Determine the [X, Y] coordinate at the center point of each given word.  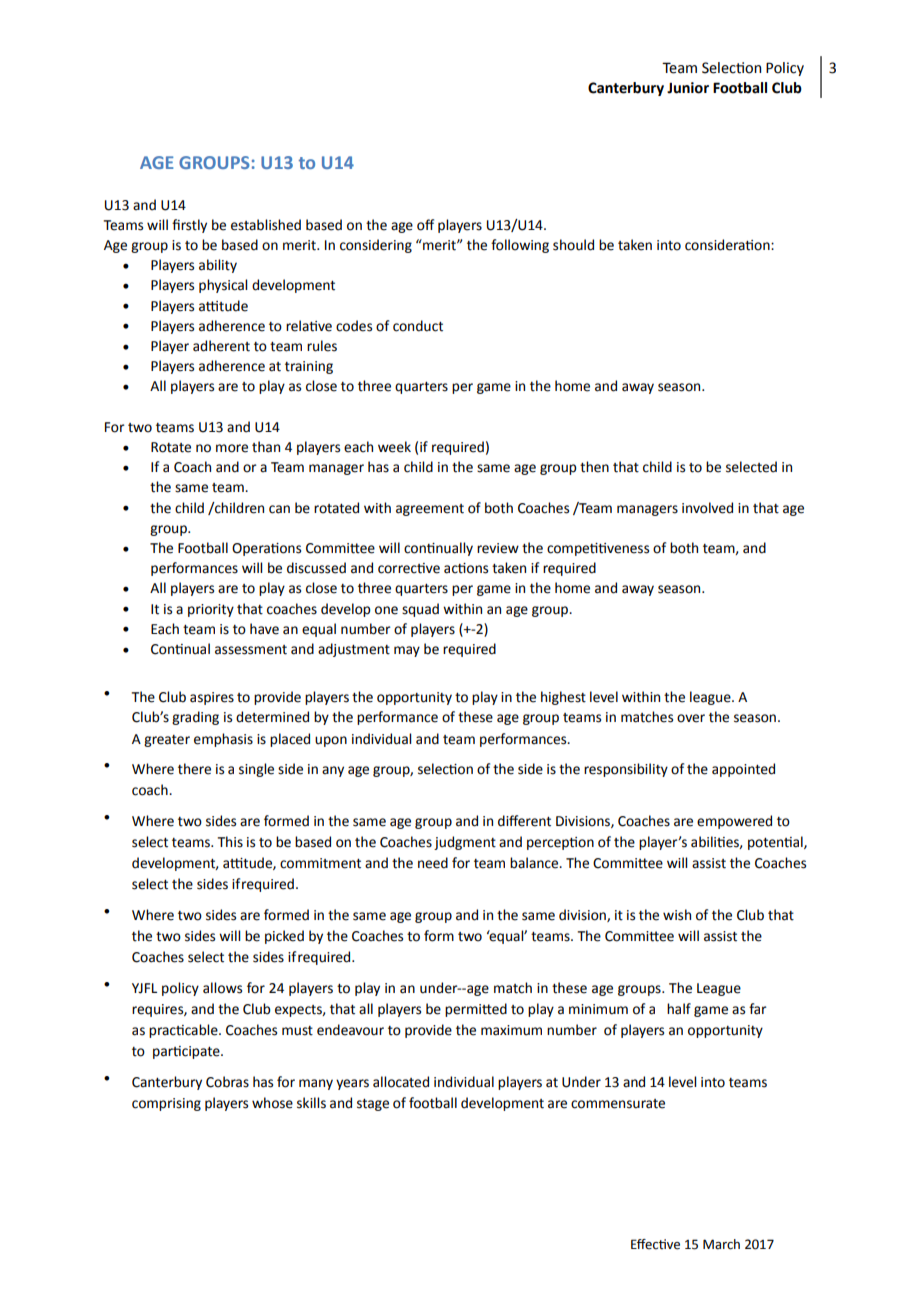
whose [272, 1103]
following [520, 246]
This [230, 842]
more [232, 448]
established [266, 225]
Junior [688, 88]
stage [373, 1105]
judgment [465, 843]
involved [707, 508]
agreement [430, 510]
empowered [734, 822]
